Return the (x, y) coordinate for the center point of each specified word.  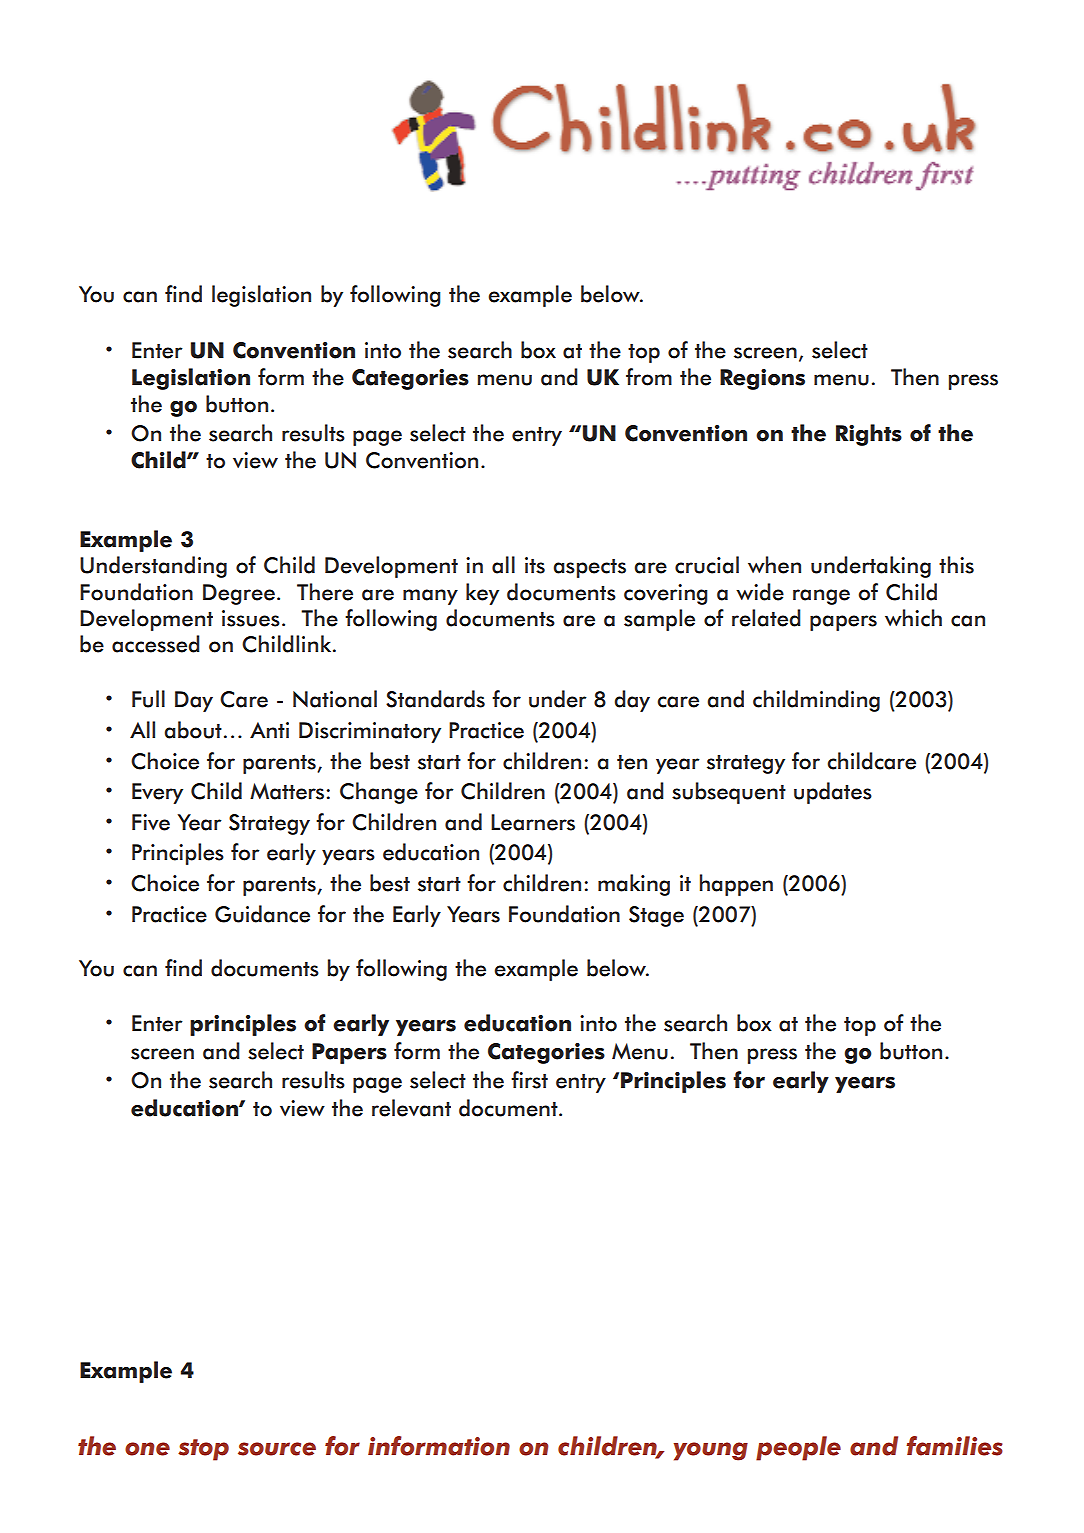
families (954, 1446)
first (529, 1080)
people (798, 1448)
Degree (239, 594)
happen (736, 885)
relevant (411, 1108)
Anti (269, 730)
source (277, 1449)
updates (833, 793)
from (649, 377)
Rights (869, 435)
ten (632, 762)
